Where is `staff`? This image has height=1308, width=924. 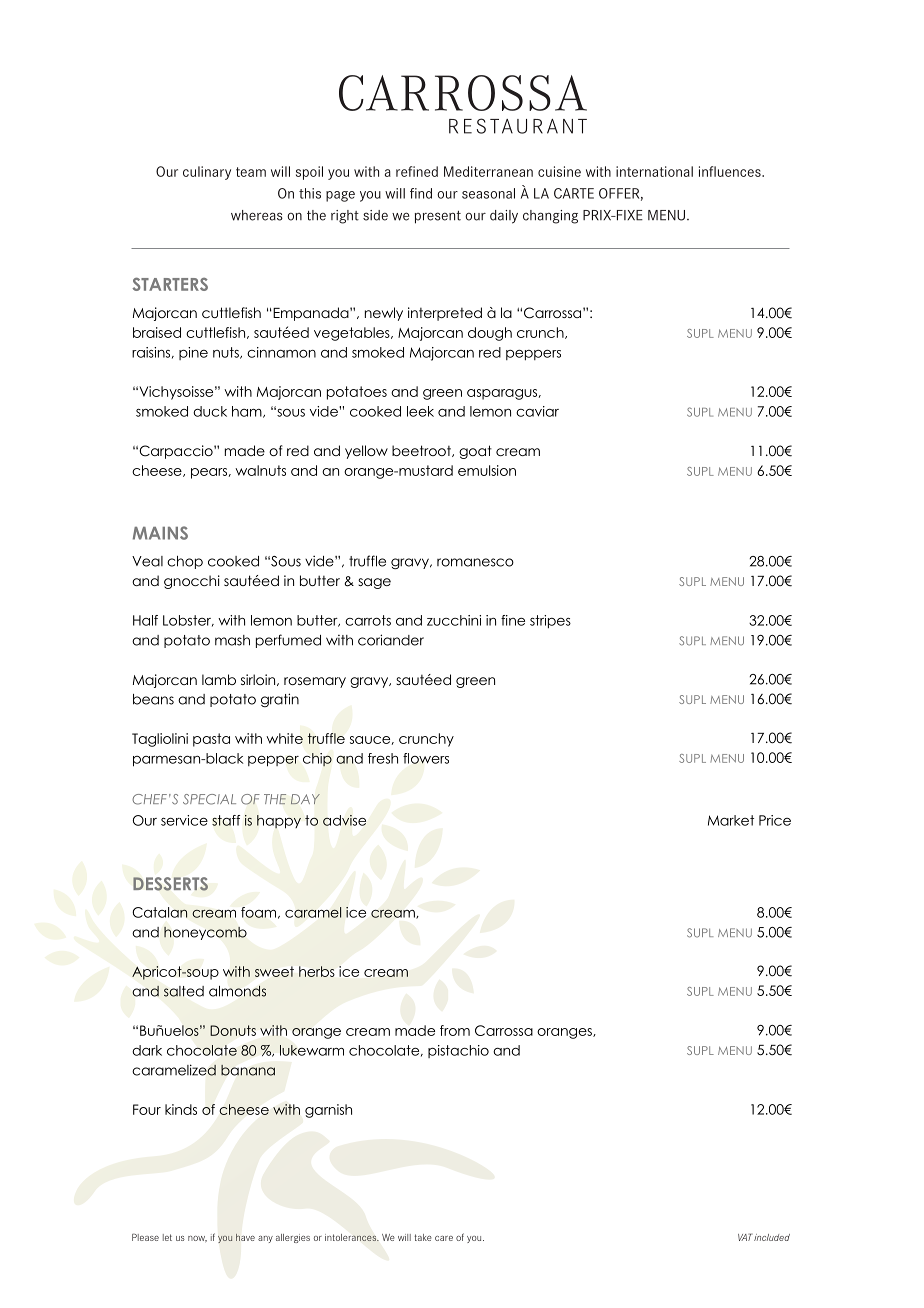
staff is located at coordinates (226, 820).
